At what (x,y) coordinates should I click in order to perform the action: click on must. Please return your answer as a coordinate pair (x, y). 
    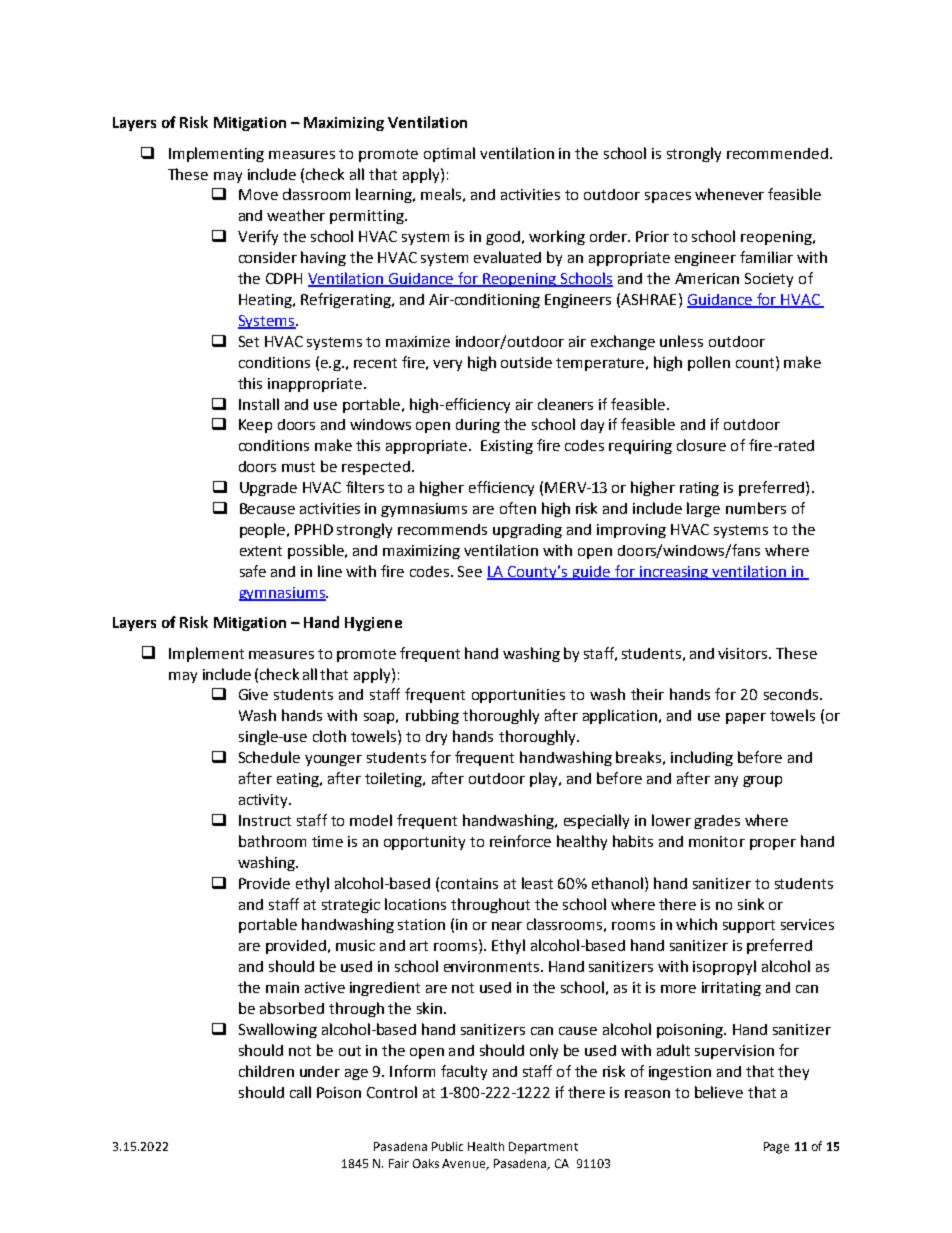
    Looking at the image, I should click on (298, 467).
